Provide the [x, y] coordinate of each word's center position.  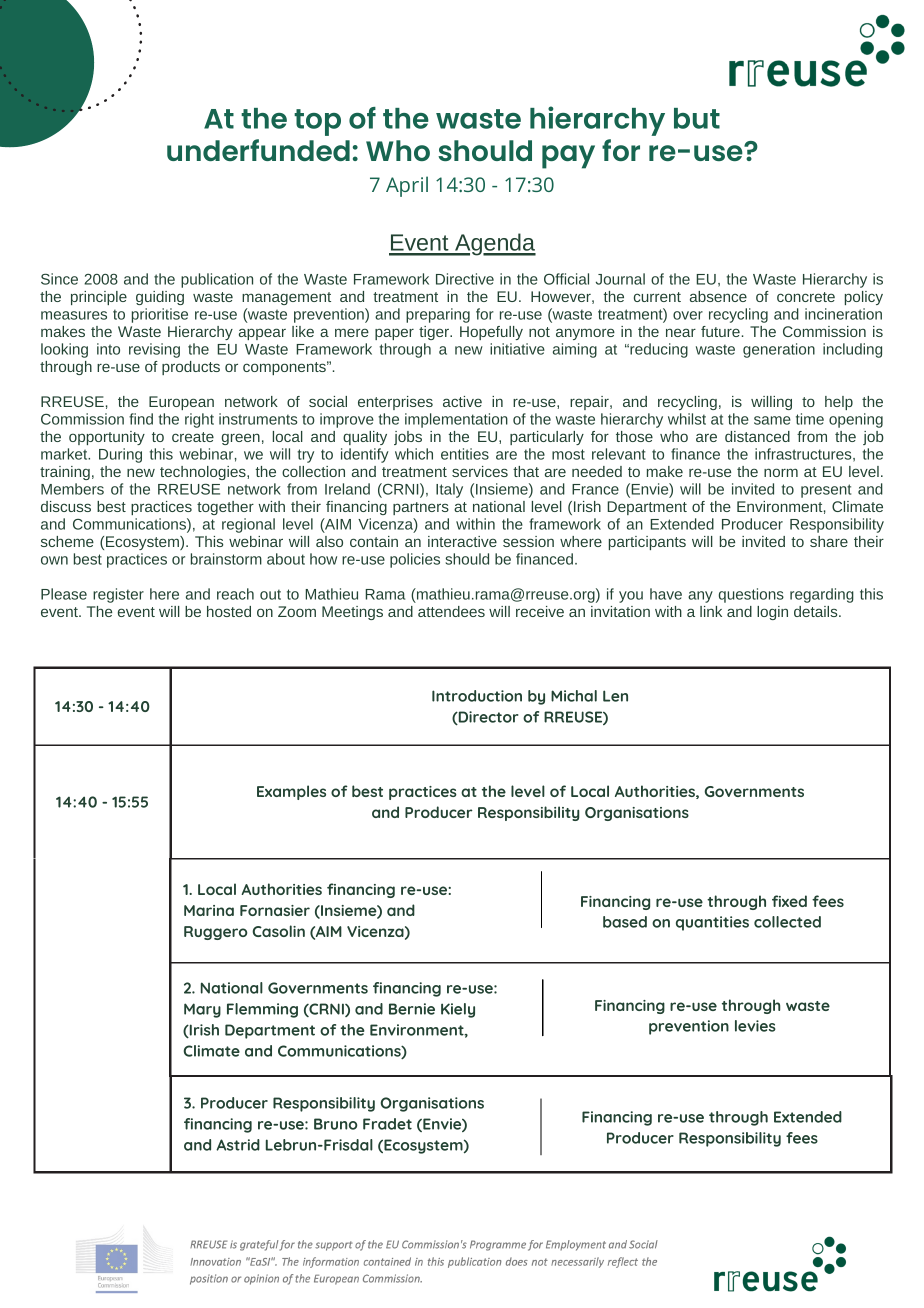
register [118, 595]
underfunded [258, 150]
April [407, 186]
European [181, 403]
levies [755, 1026]
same [772, 420]
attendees [451, 611]
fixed [789, 901]
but [697, 118]
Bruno [335, 1124]
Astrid [238, 1145]
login [772, 613]
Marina [209, 910]
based [625, 922]
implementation [456, 420]
